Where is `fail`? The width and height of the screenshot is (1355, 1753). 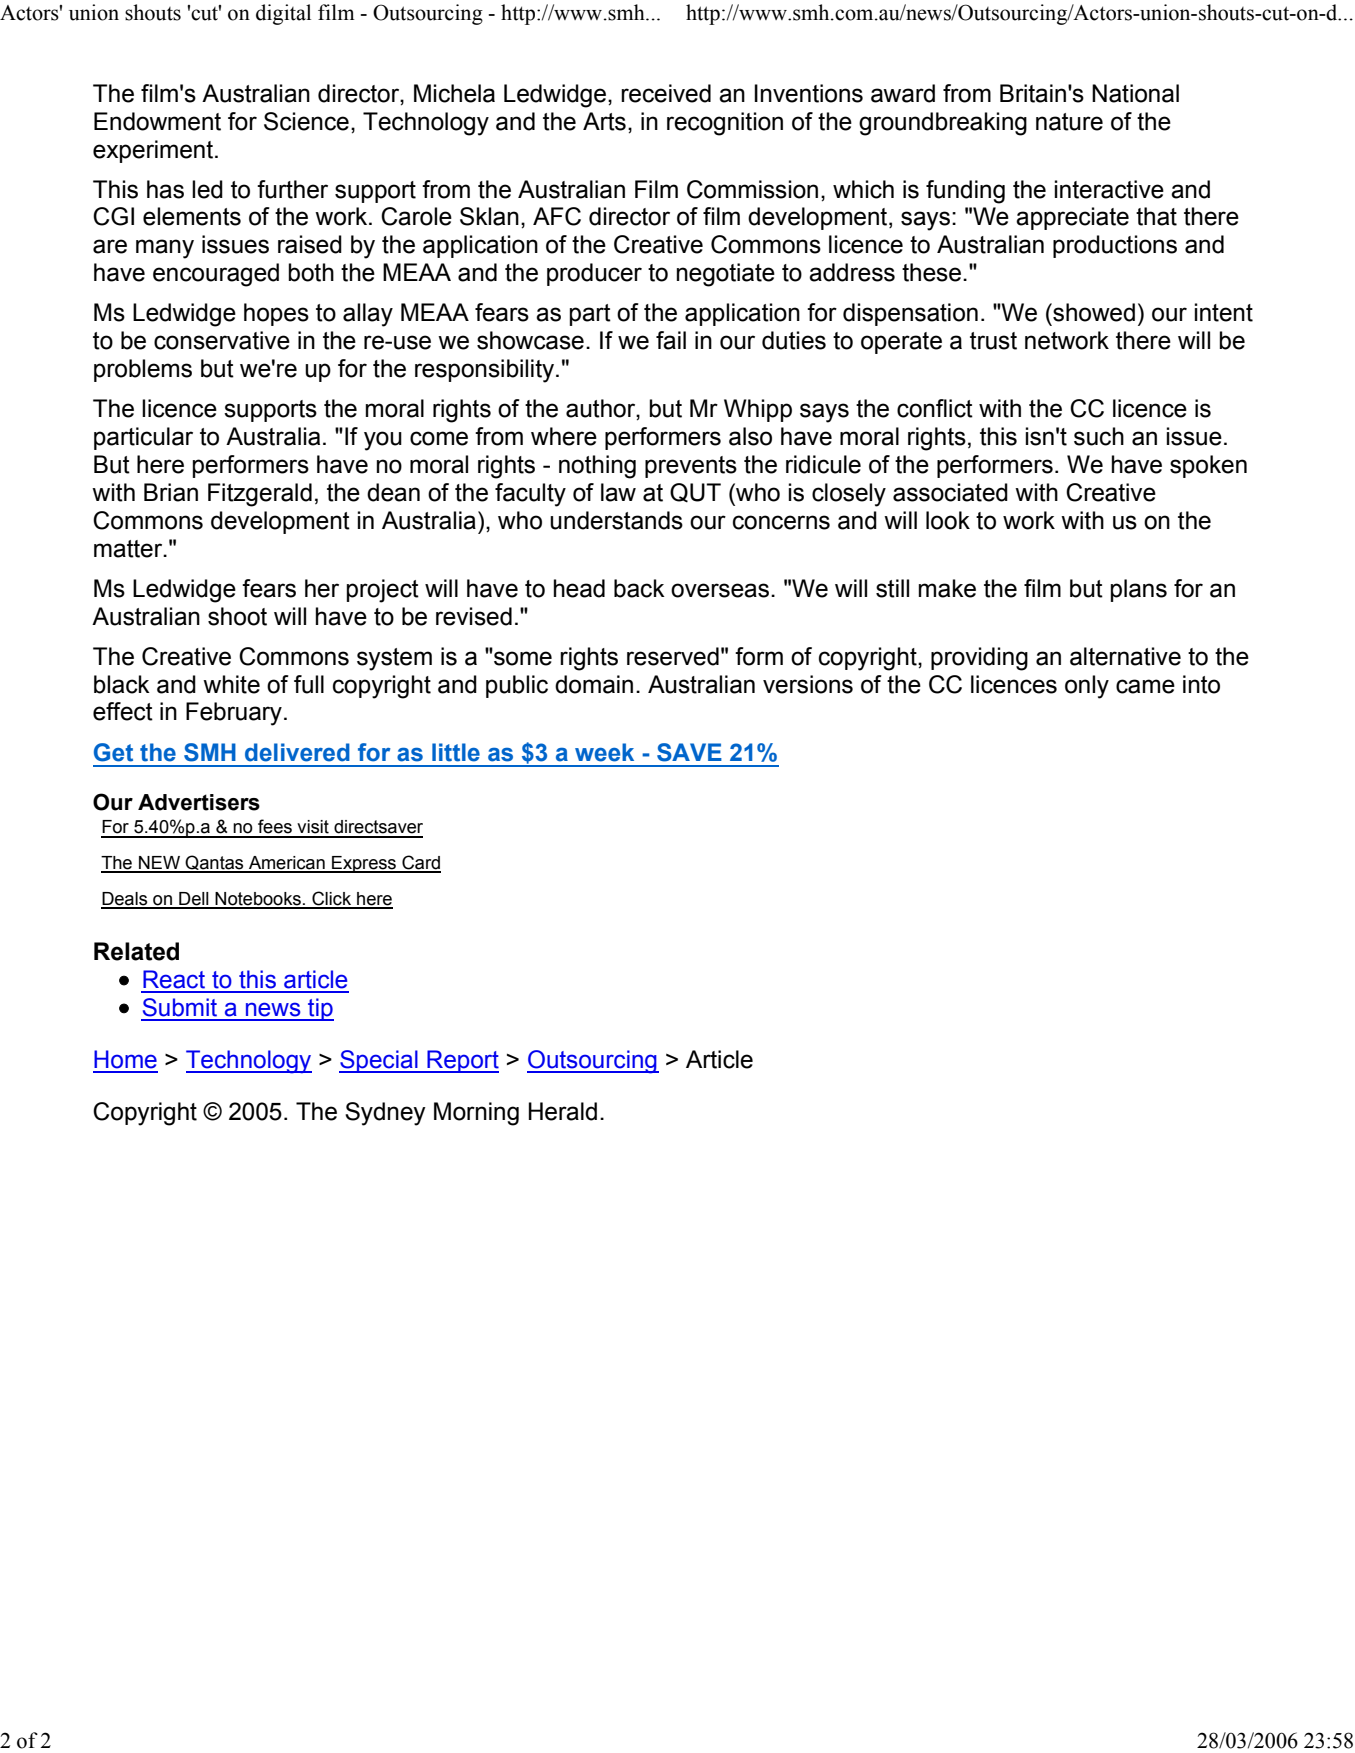 fail is located at coordinates (671, 340).
